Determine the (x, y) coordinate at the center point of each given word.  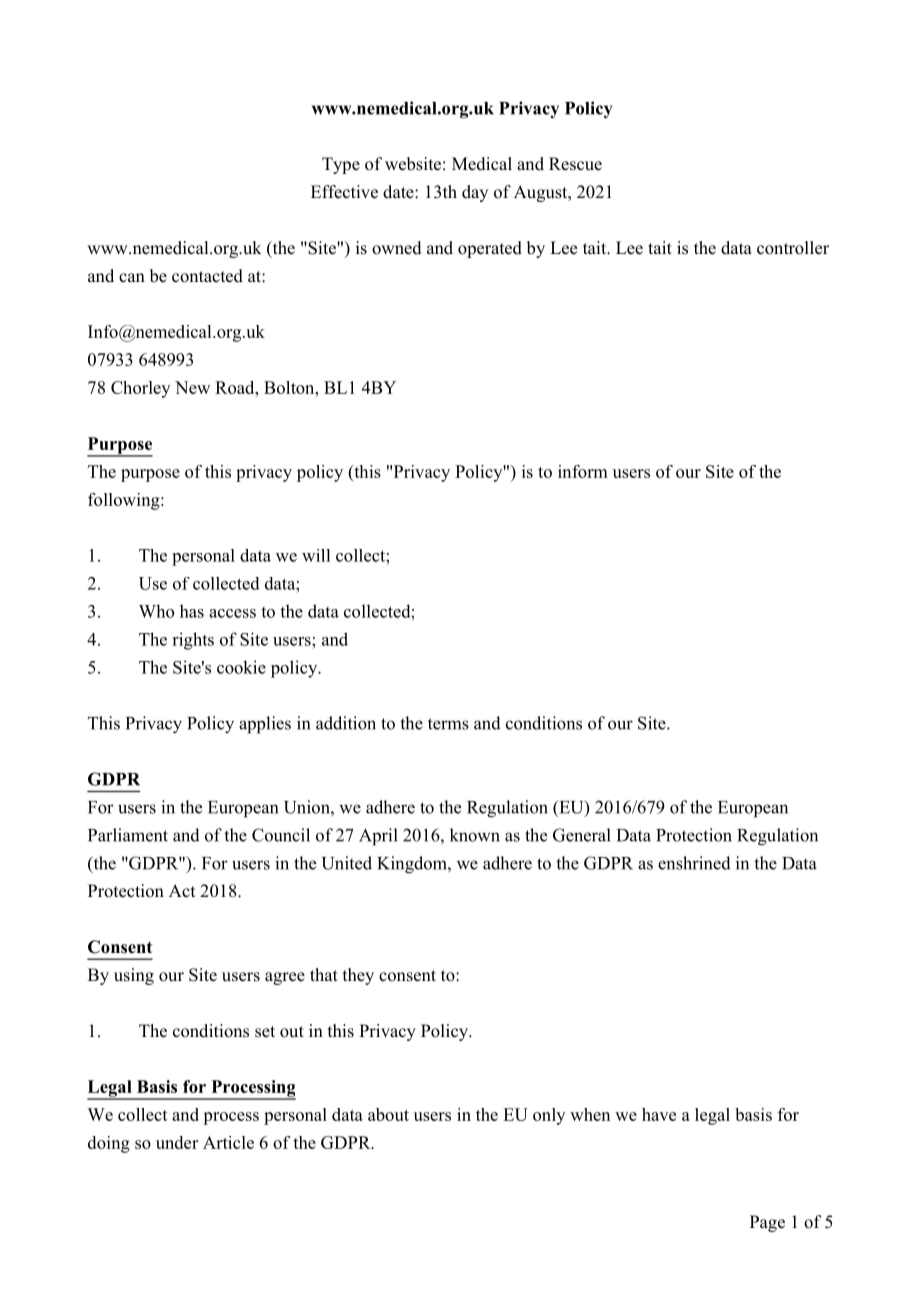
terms (448, 724)
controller (793, 248)
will (316, 555)
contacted (207, 276)
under (177, 1142)
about (388, 1114)
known (475, 835)
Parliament (128, 835)
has (192, 611)
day (475, 193)
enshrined (694, 863)
